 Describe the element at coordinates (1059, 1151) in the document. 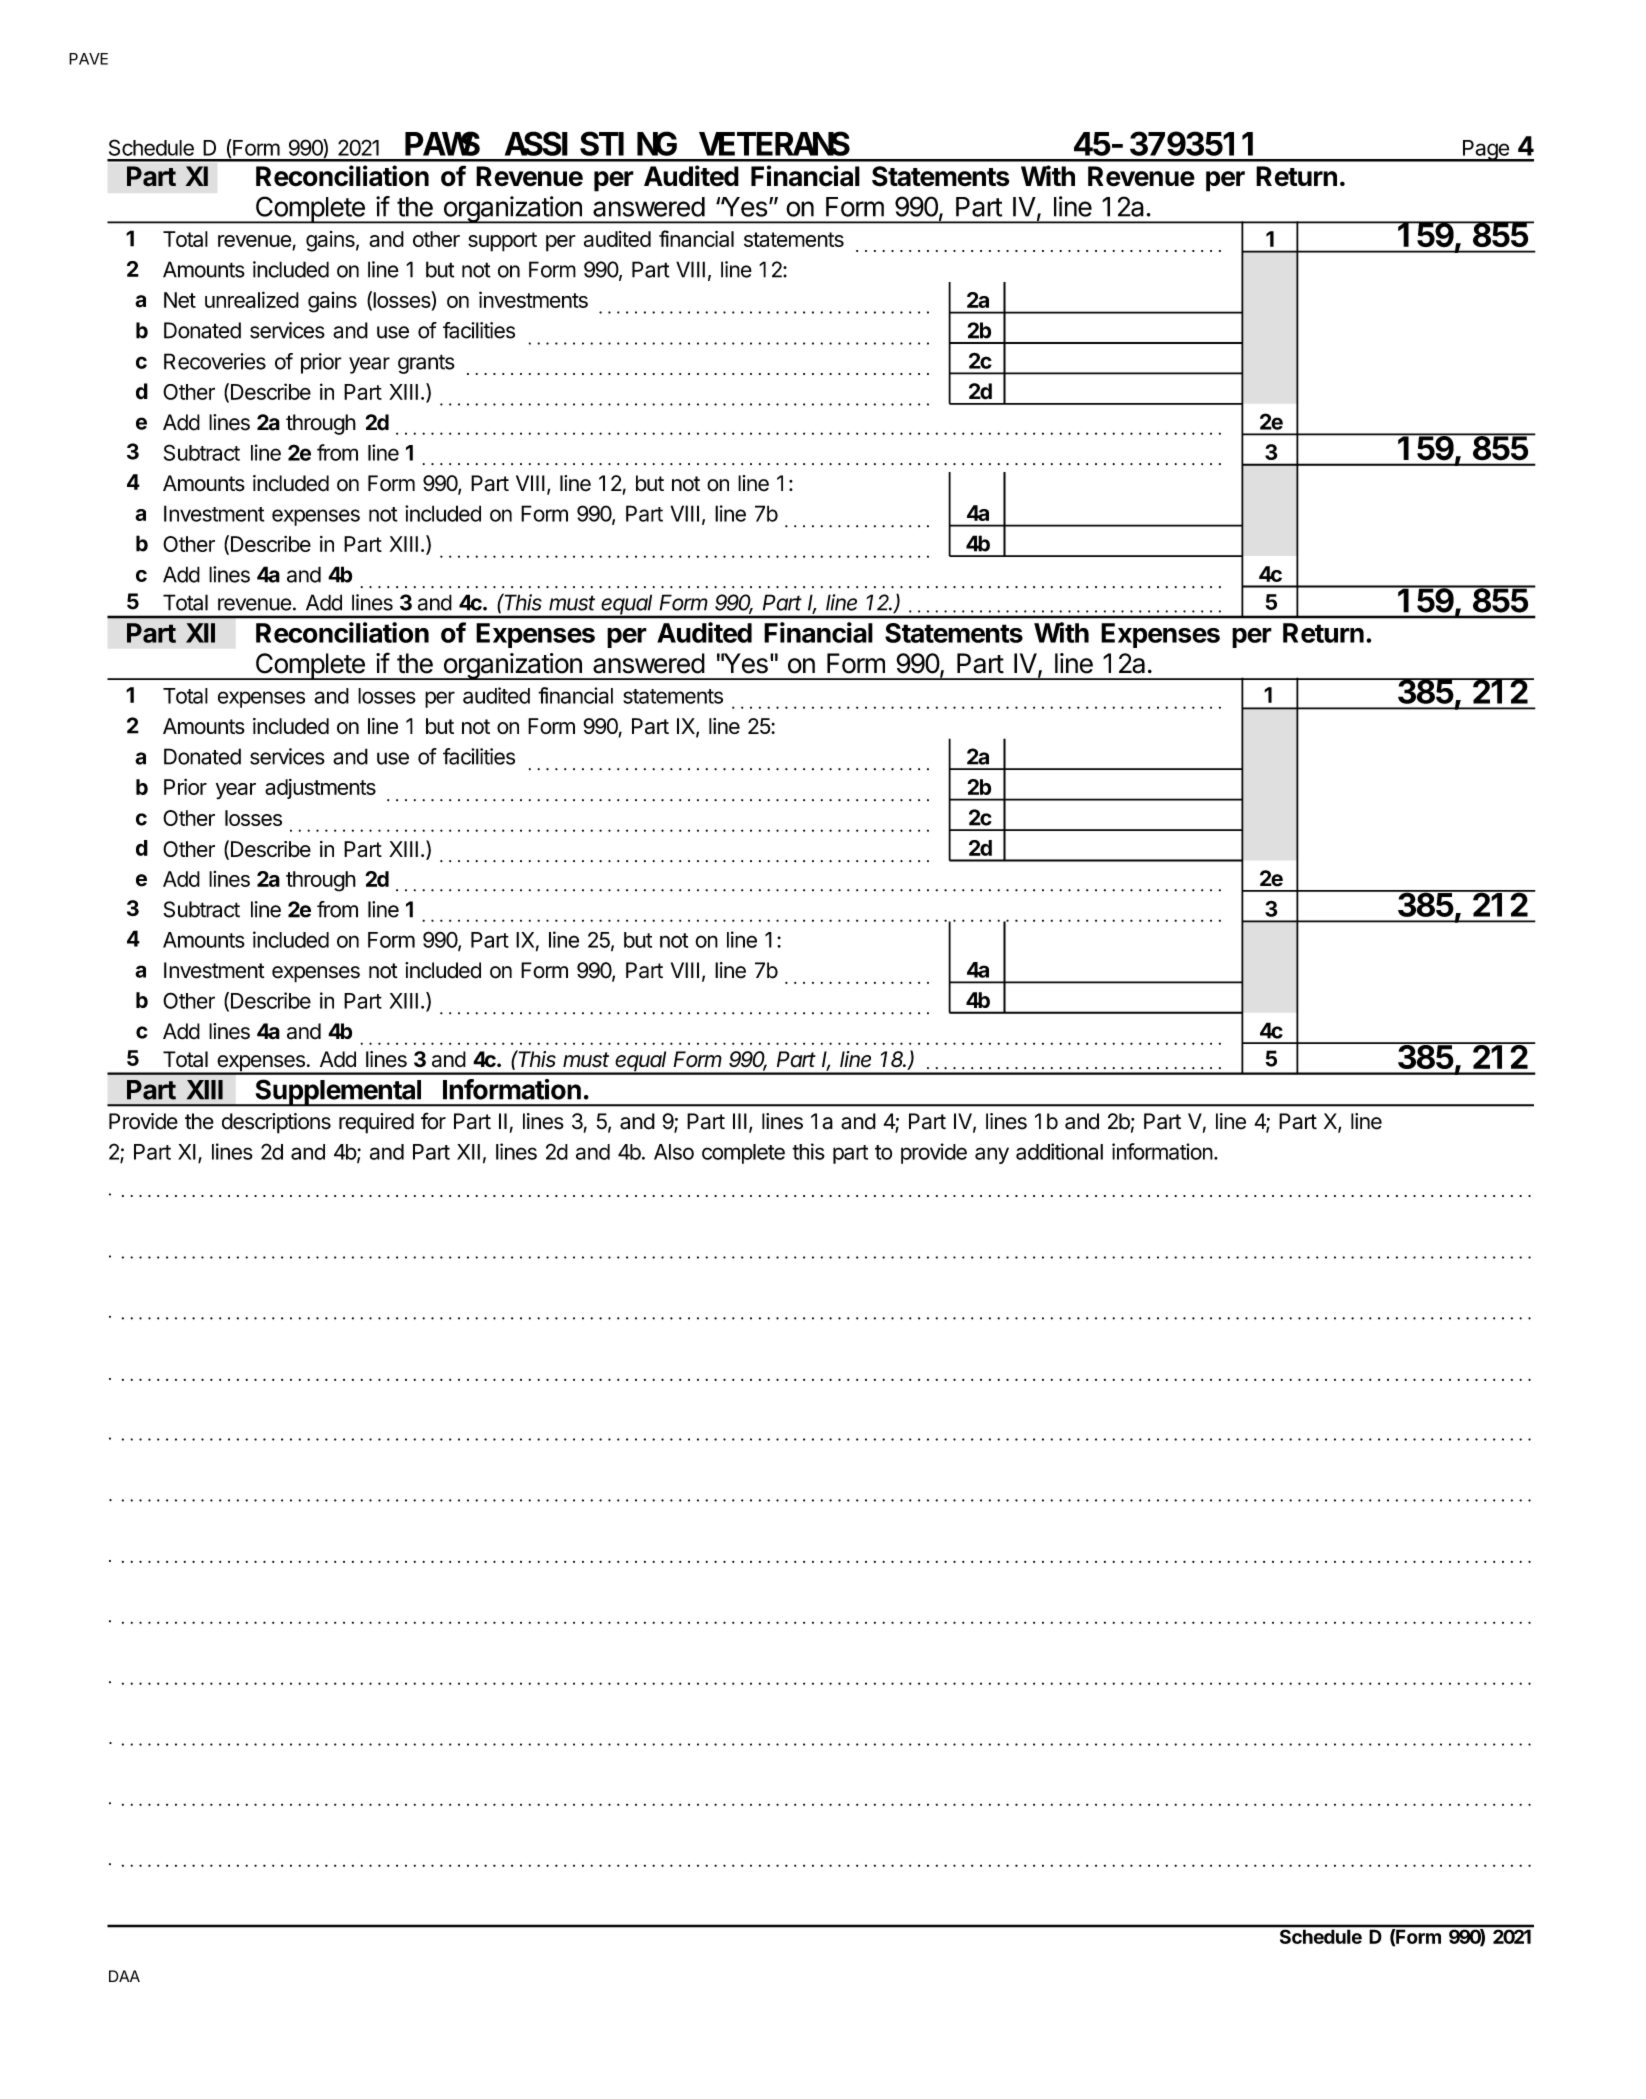

I see `additional` at that location.
